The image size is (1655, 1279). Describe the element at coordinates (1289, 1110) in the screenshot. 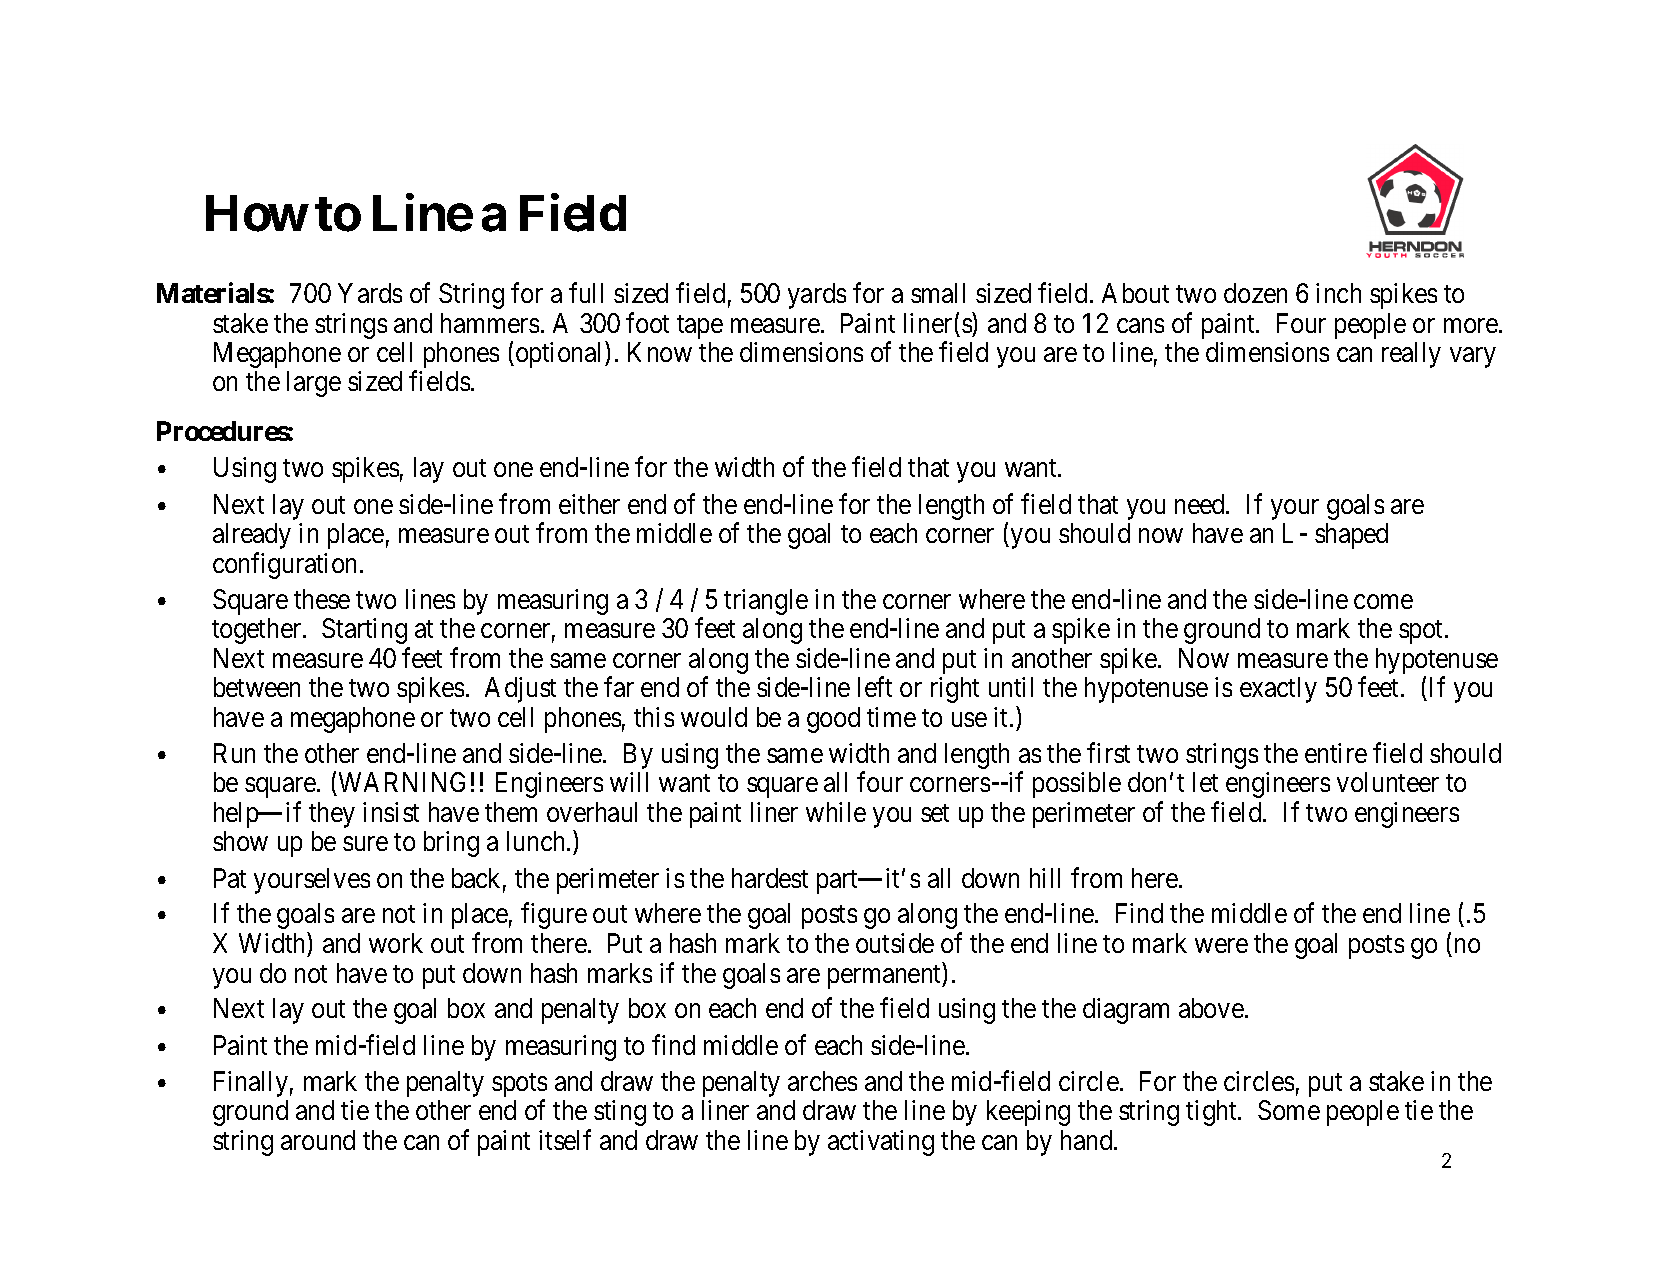

I see `Some` at that location.
